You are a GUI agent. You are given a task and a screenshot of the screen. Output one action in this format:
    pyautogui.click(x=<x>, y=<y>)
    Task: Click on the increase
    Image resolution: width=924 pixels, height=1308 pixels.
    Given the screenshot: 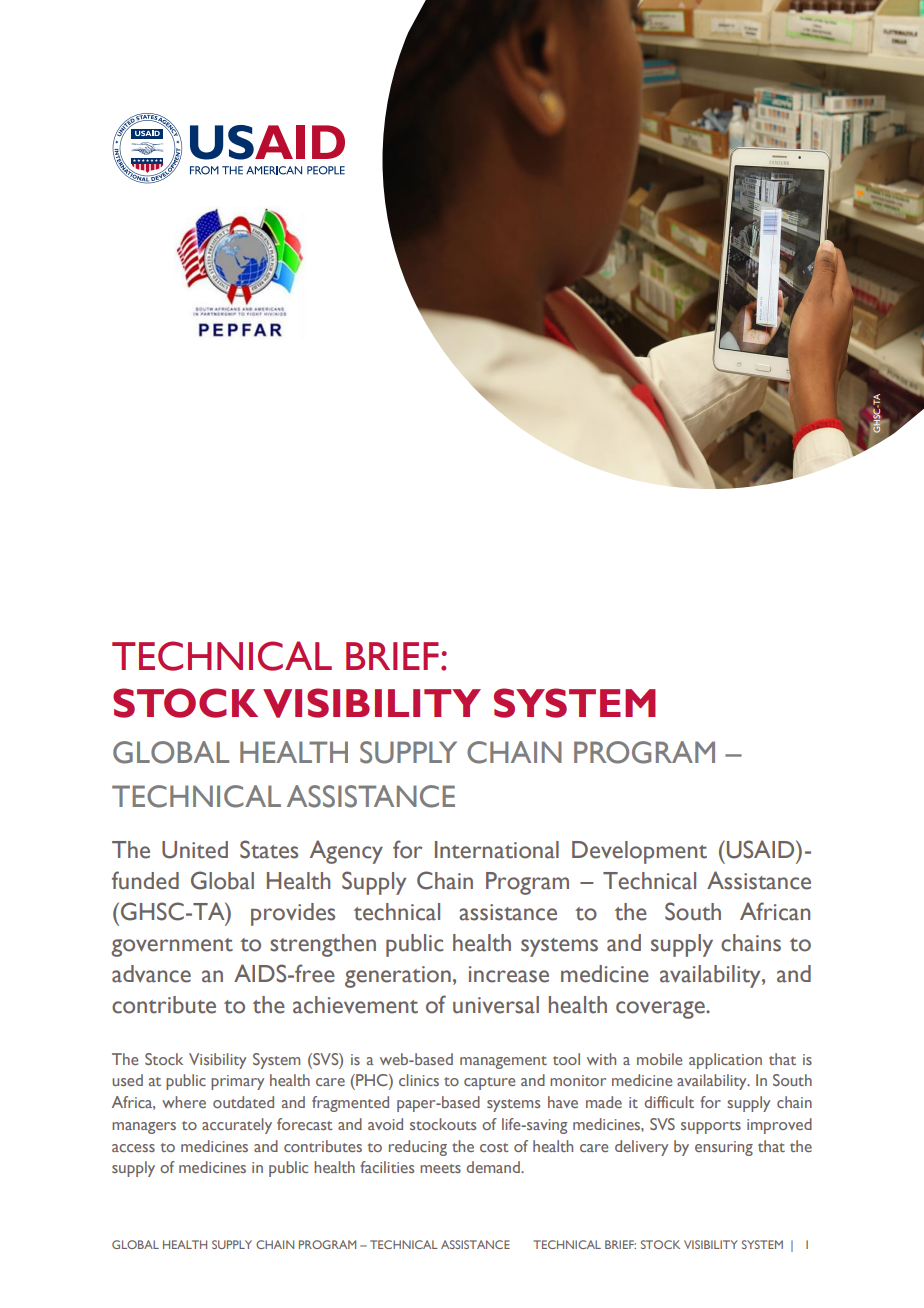 What is the action you would take?
    pyautogui.click(x=509, y=974)
